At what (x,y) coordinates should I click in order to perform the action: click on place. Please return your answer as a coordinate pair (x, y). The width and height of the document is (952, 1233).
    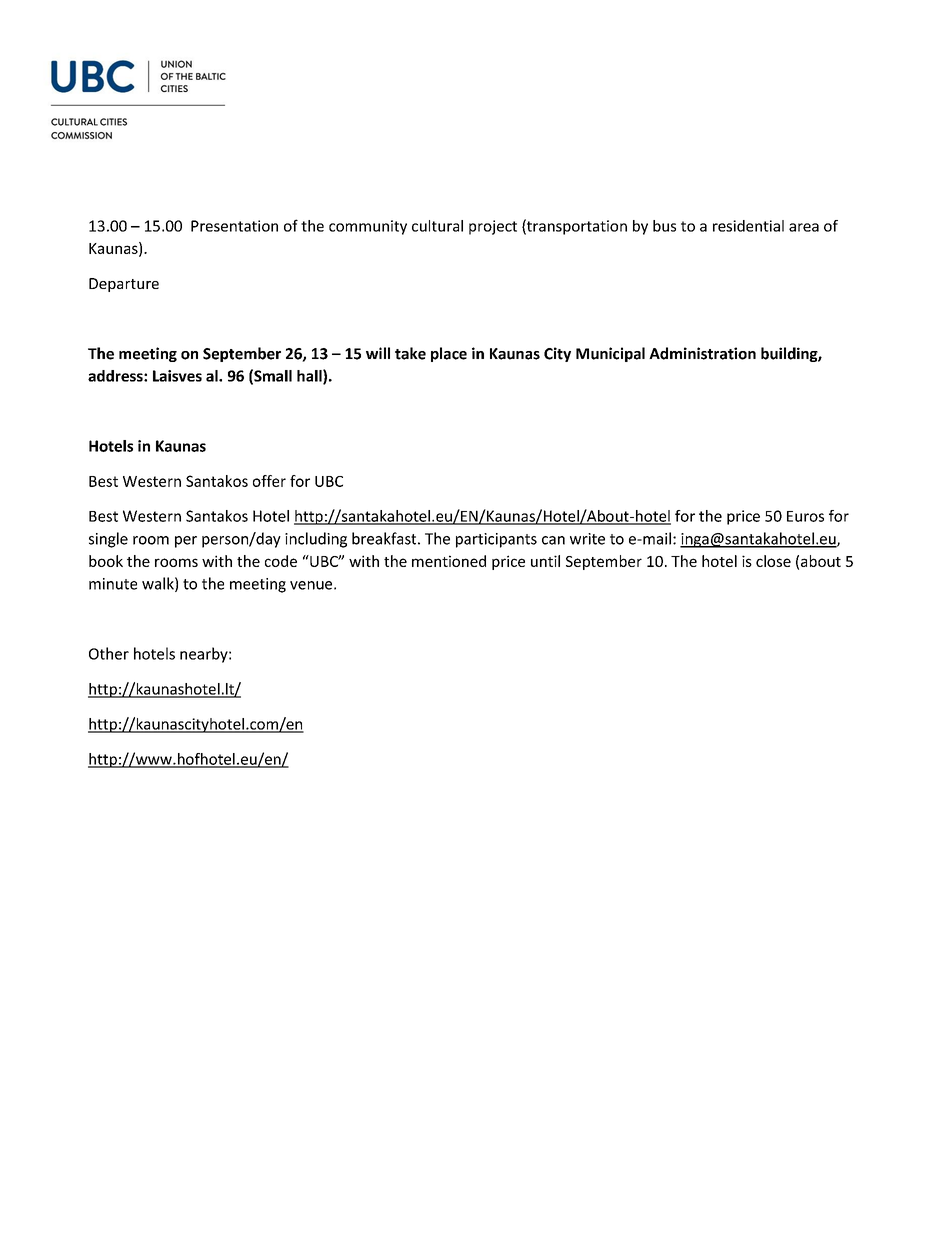
    Looking at the image, I should click on (449, 354).
